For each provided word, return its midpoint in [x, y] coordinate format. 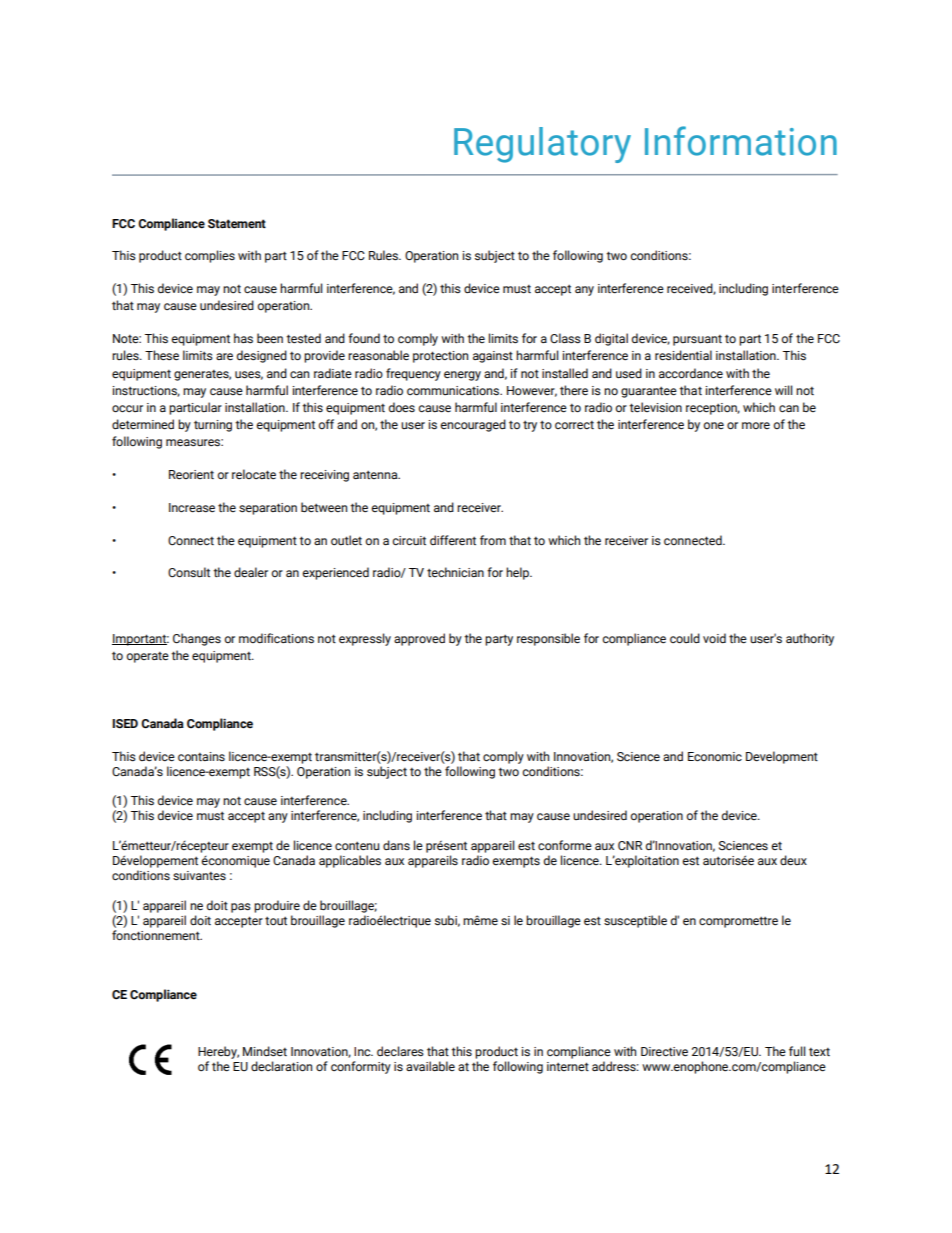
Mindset [265, 1051]
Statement [237, 224]
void [714, 638]
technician [455, 572]
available [430, 1066]
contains [201, 756]
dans [396, 845]
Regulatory [542, 145]
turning [213, 426]
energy [462, 376]
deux [793, 860]
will [784, 390]
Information [741, 141]
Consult [189, 572]
